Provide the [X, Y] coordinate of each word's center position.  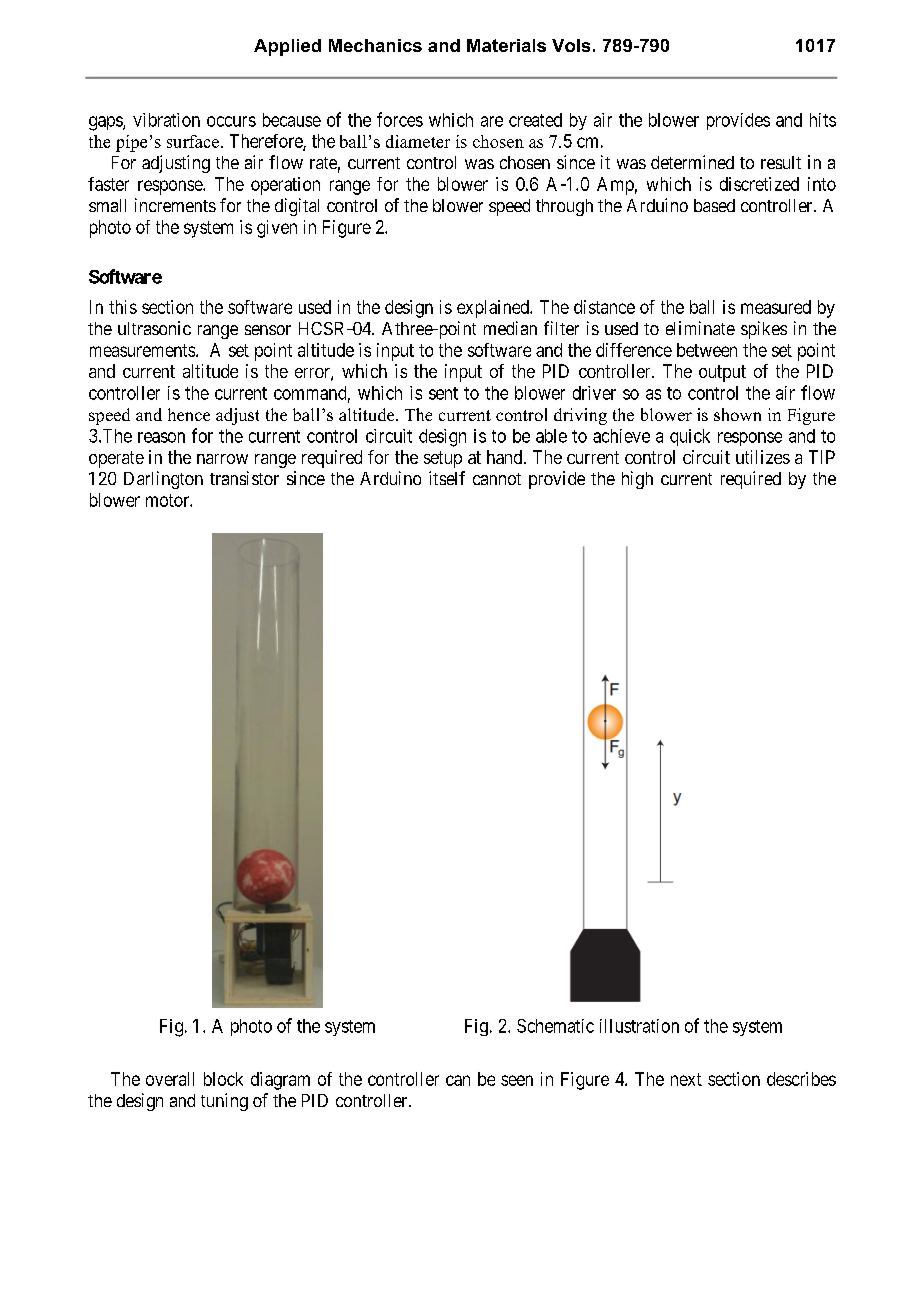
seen [517, 1080]
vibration [166, 120]
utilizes [763, 457]
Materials [506, 45]
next [686, 1079]
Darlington [163, 480]
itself [447, 478]
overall [170, 1079]
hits [823, 120]
